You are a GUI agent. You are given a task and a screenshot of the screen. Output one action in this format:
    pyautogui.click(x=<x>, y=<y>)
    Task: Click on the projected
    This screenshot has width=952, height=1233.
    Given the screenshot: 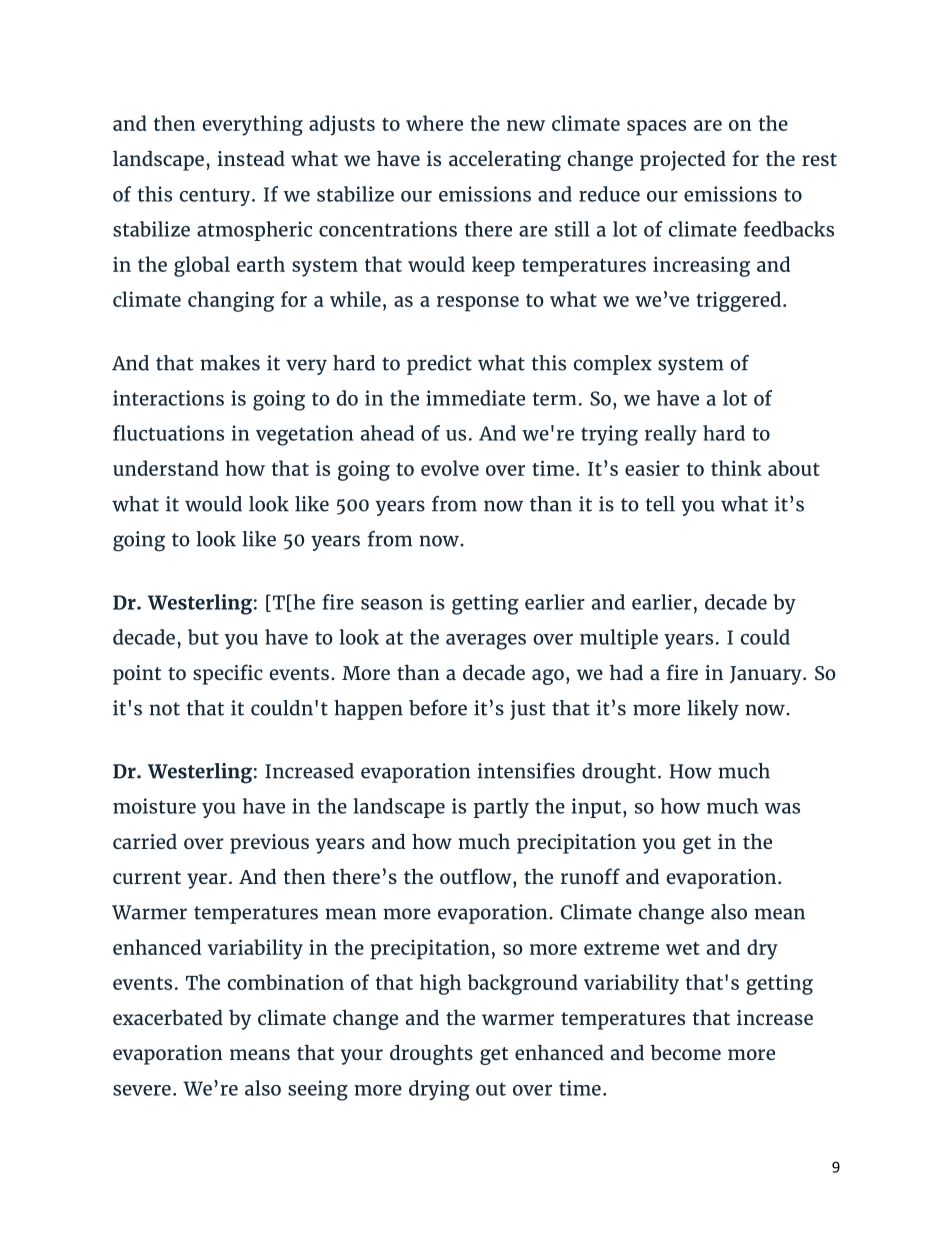 What is the action you would take?
    pyautogui.click(x=683, y=160)
